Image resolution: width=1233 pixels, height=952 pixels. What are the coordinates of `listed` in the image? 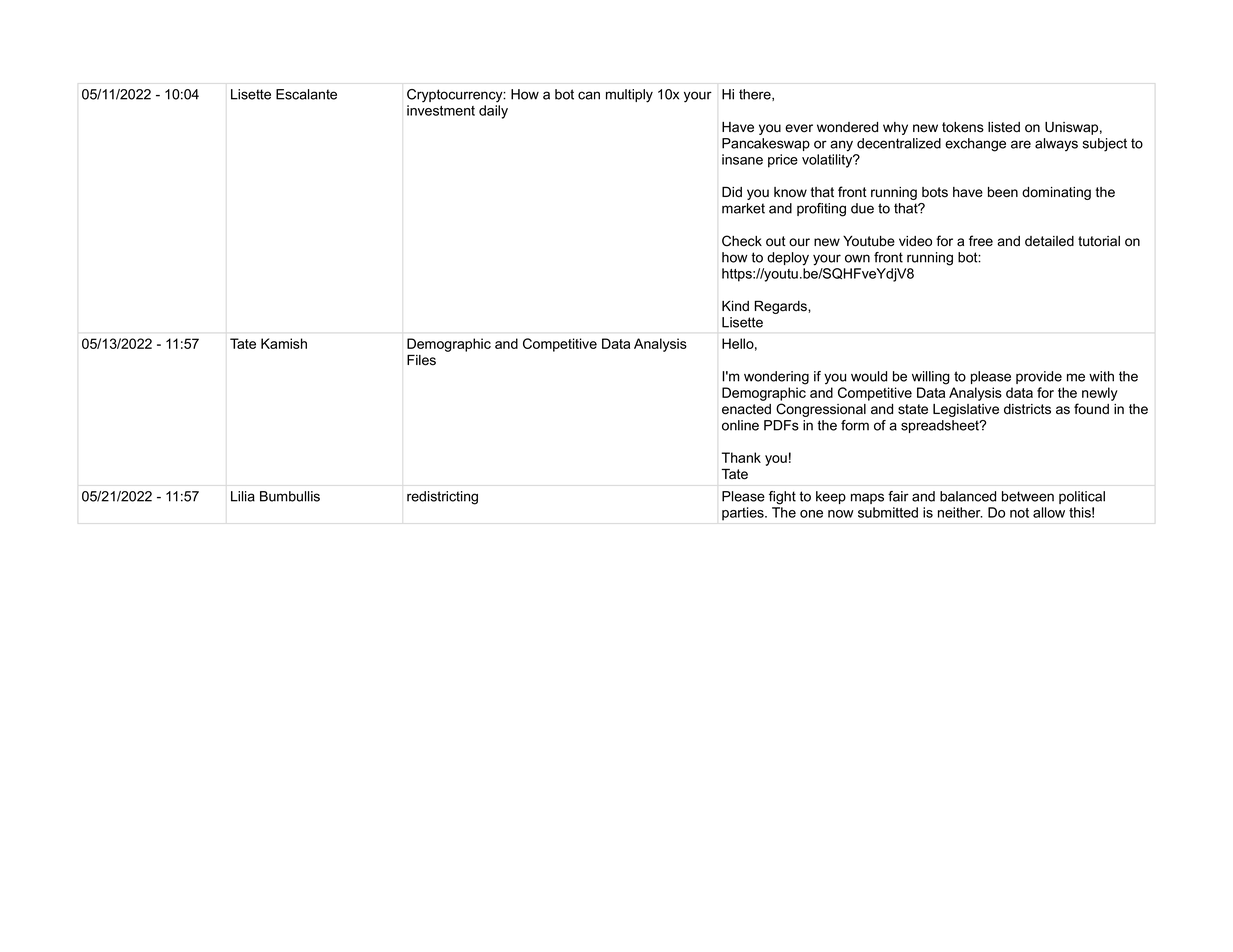 It's located at (1004, 127).
